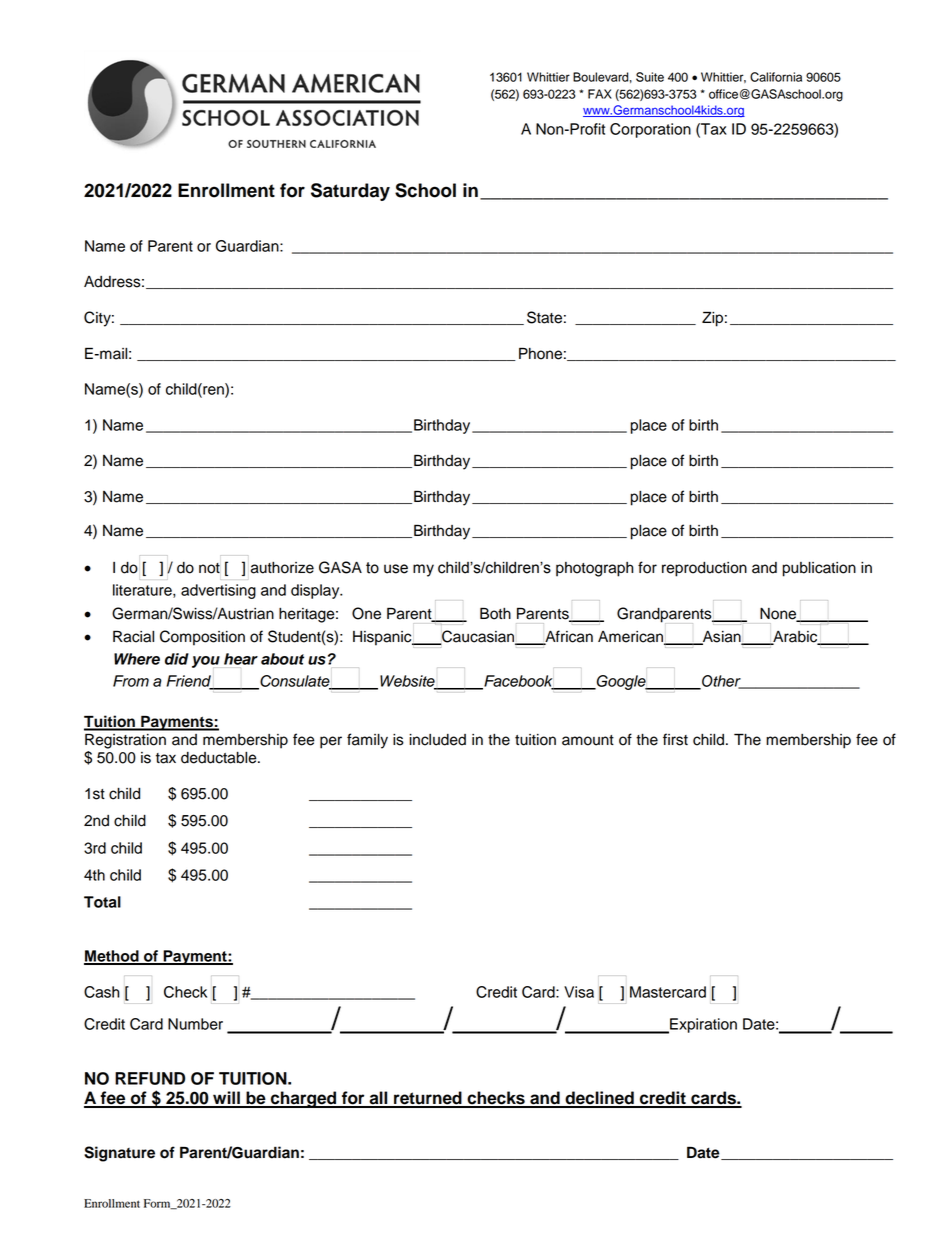 The width and height of the screenshot is (952, 1233). Describe the element at coordinates (600, 94) in the screenshot. I see `FAX` at that location.
